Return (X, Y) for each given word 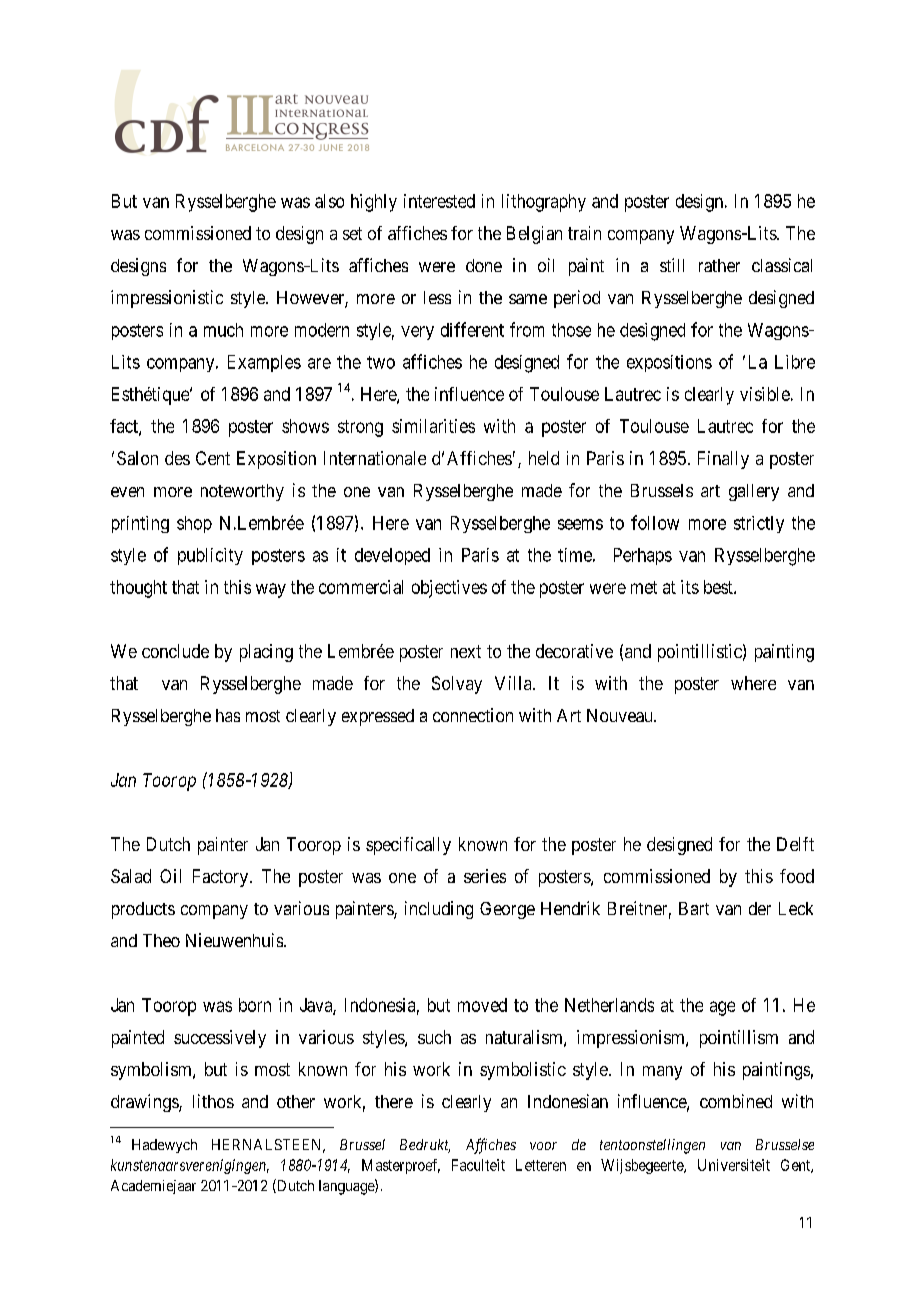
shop (194, 524)
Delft (795, 844)
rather (719, 265)
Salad (131, 876)
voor (543, 1146)
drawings (145, 1103)
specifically (408, 846)
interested (439, 201)
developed (392, 556)
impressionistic (167, 299)
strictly (759, 524)
